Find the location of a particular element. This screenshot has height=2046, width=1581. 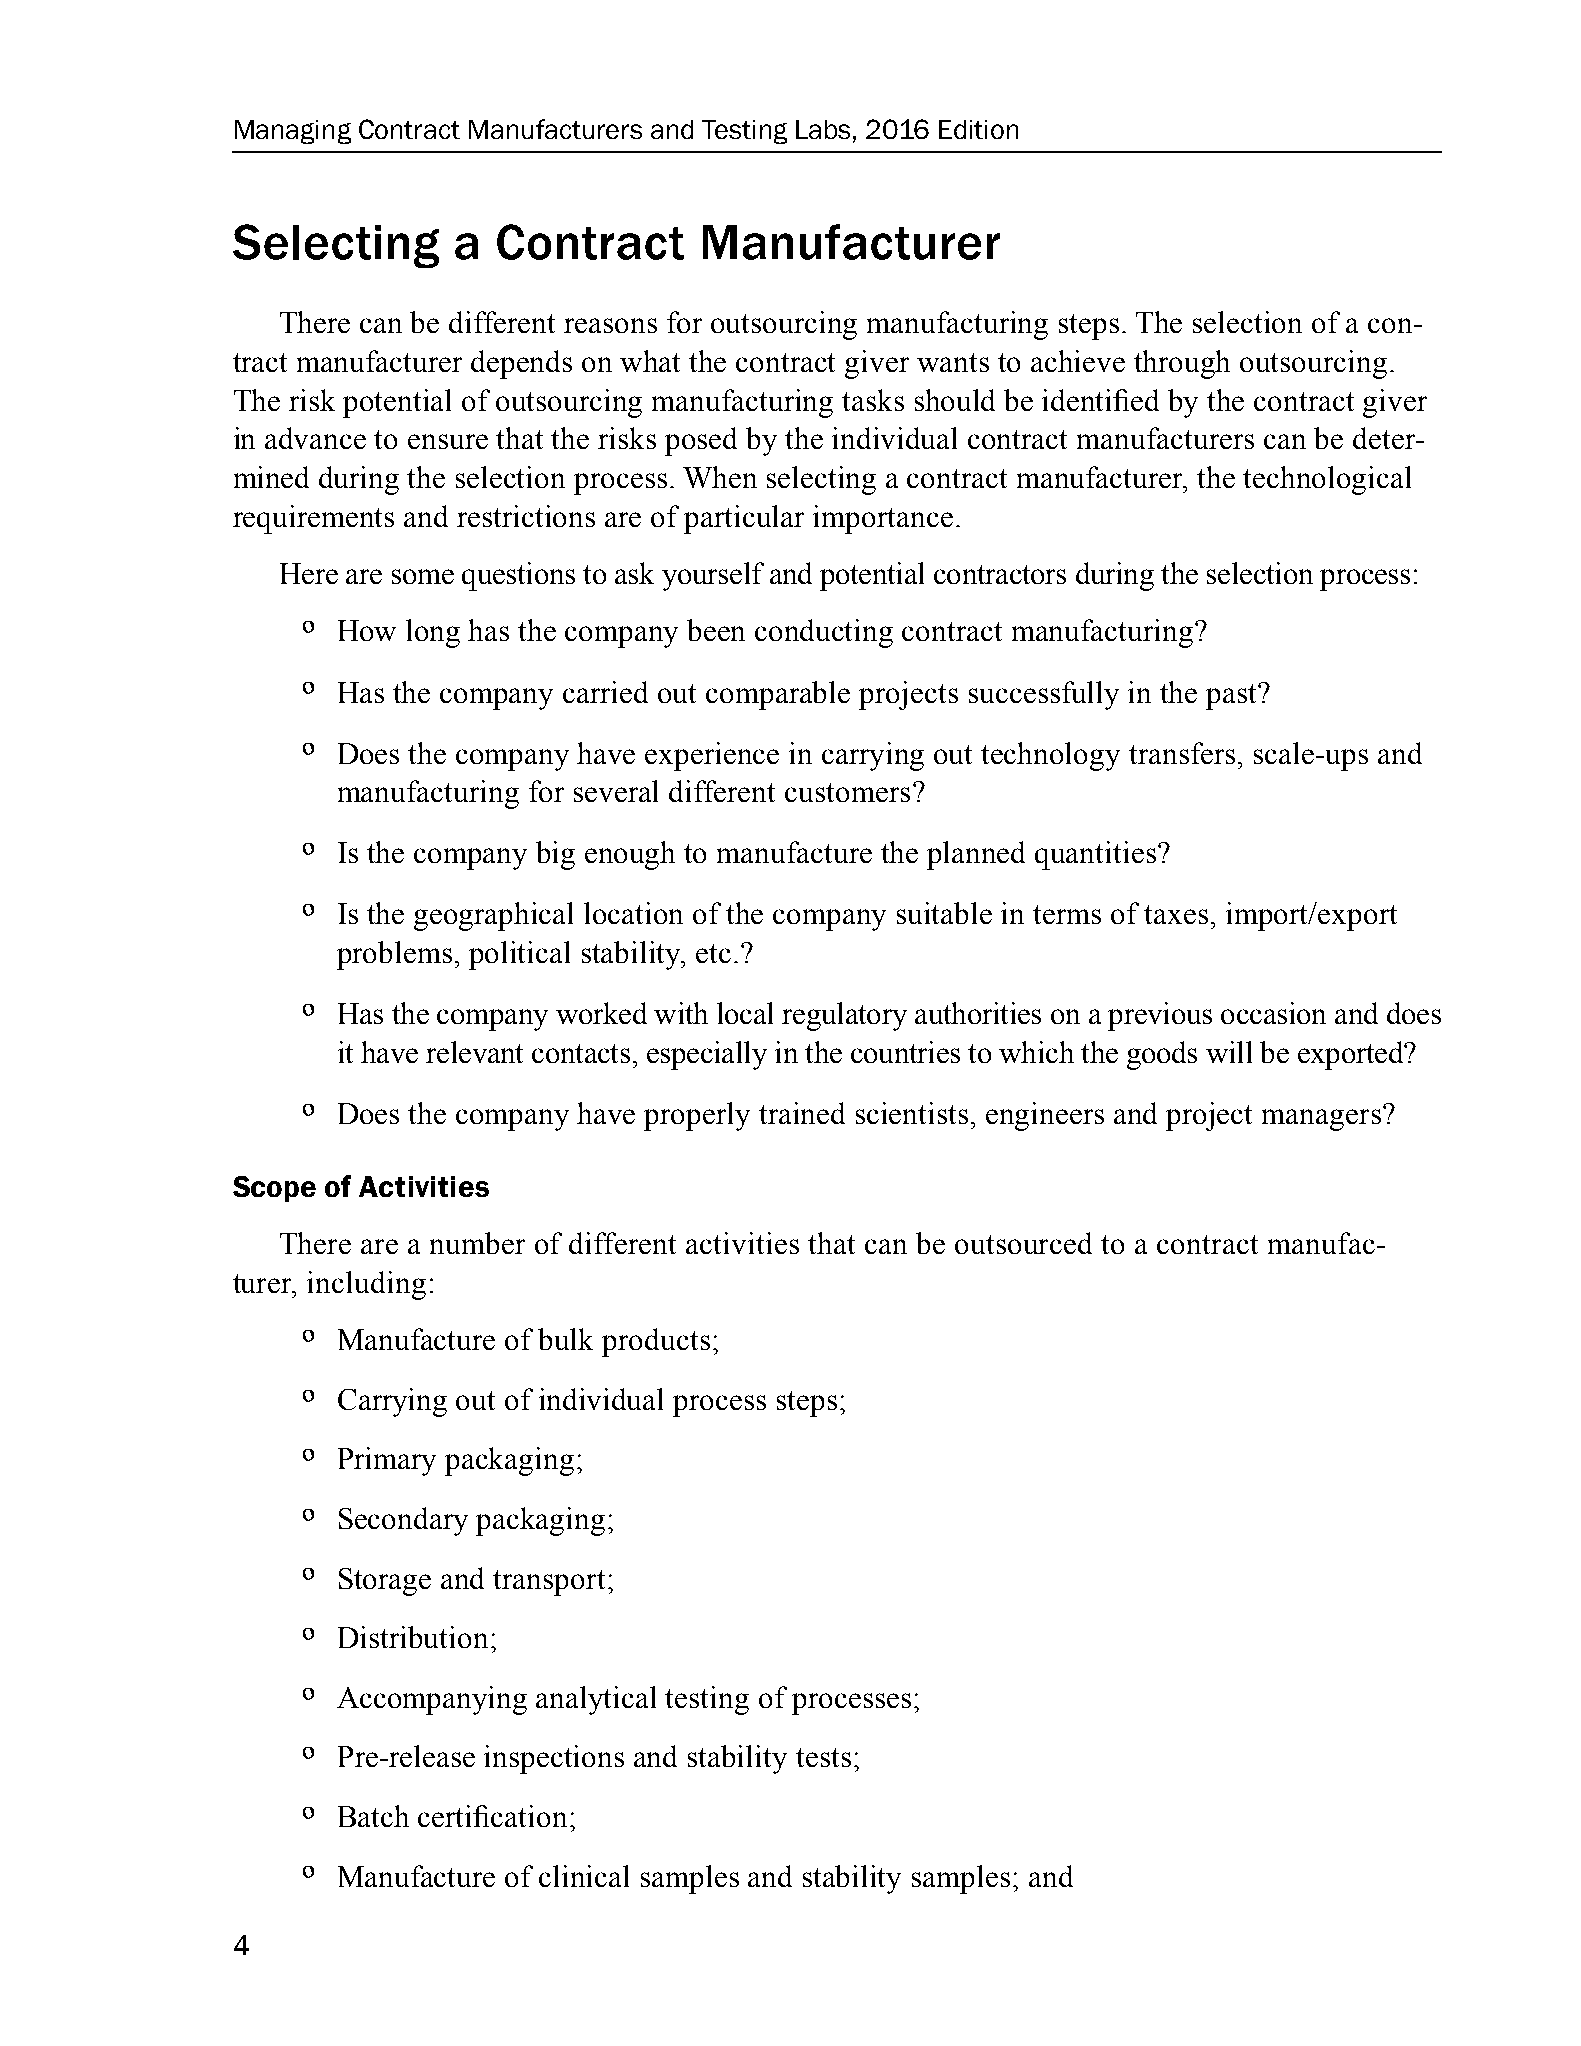

products is located at coordinates (656, 1342).
